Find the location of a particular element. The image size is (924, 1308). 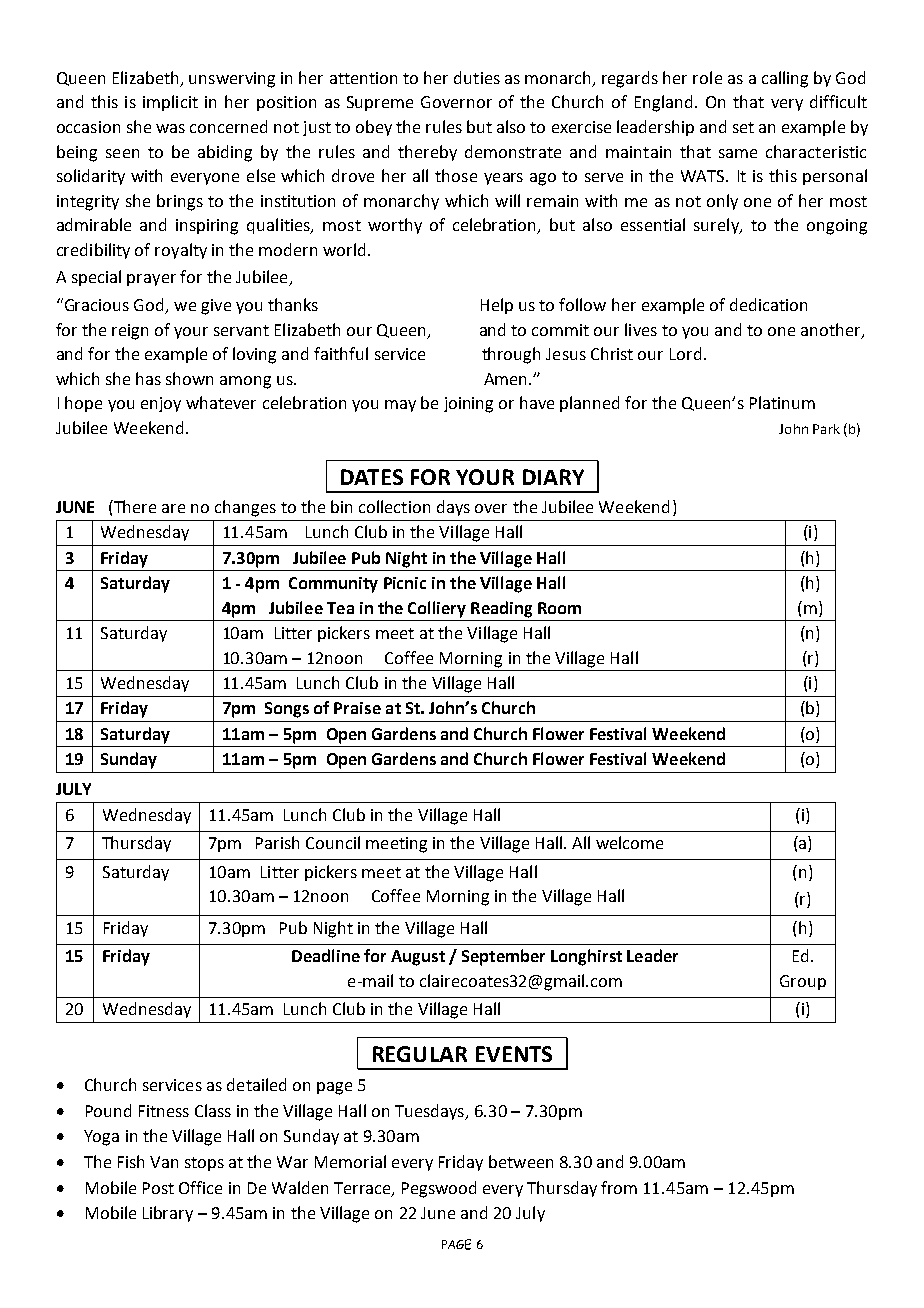

implicit is located at coordinates (170, 103).
